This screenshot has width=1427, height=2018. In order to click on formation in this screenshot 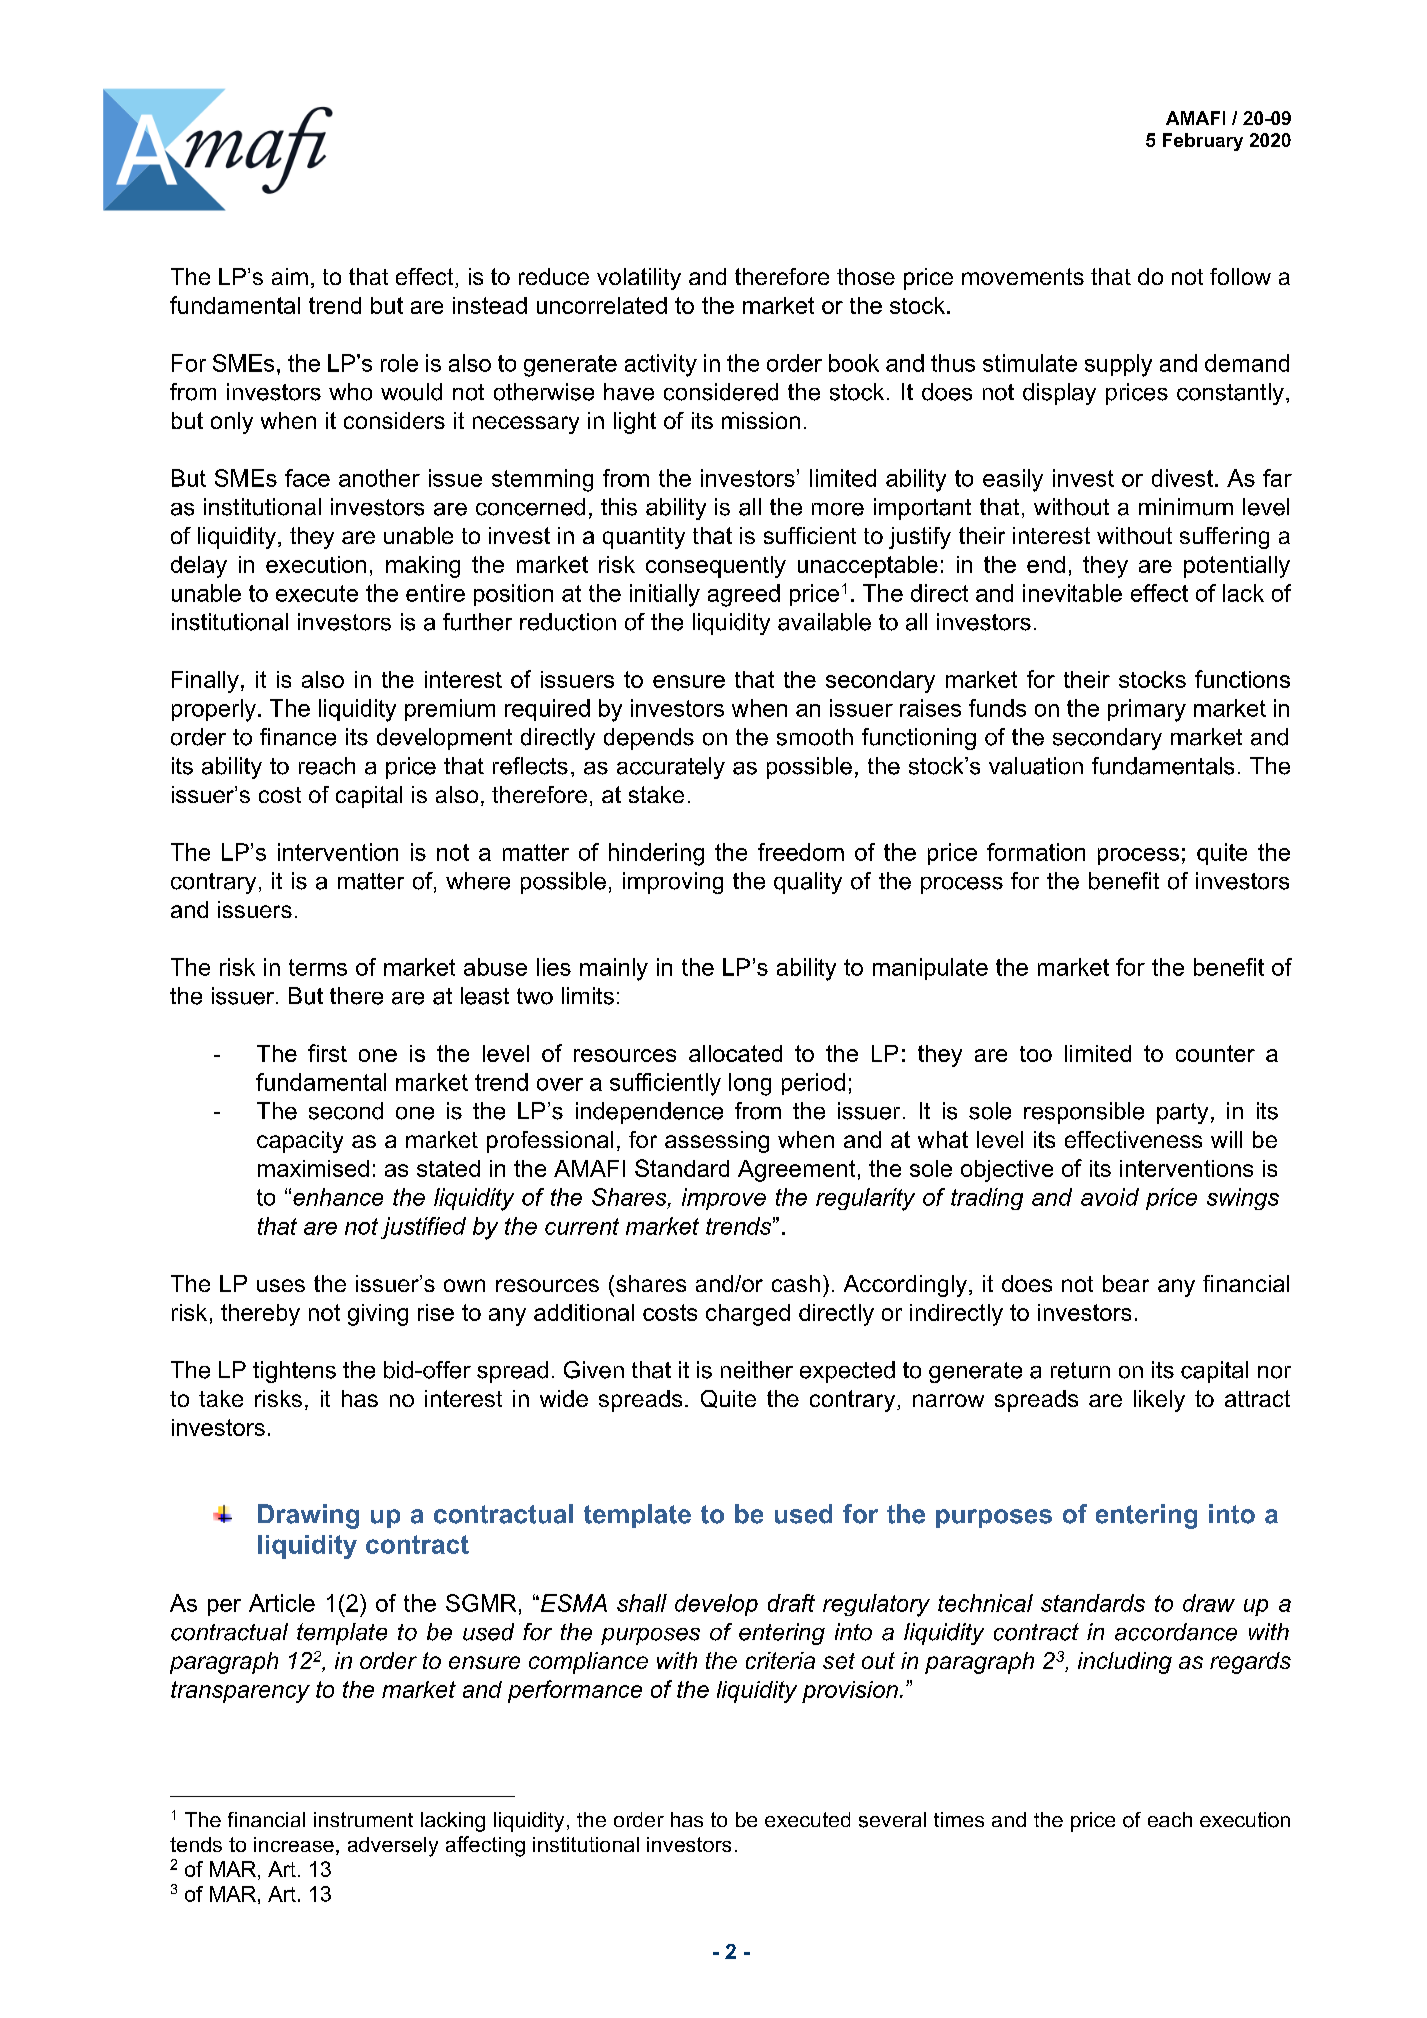, I will do `click(1036, 852)`.
